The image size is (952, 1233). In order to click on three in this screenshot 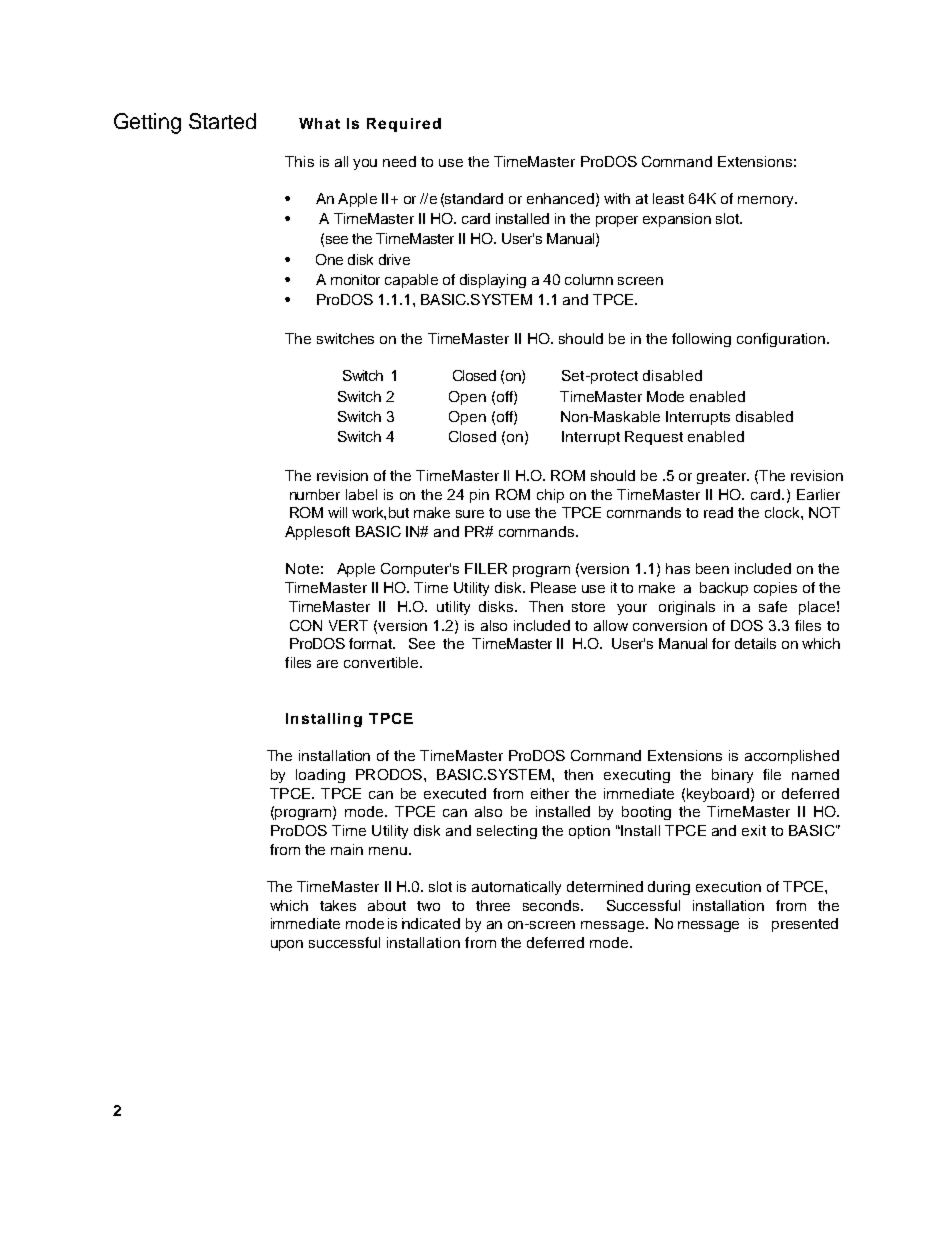, I will do `click(493, 905)`.
